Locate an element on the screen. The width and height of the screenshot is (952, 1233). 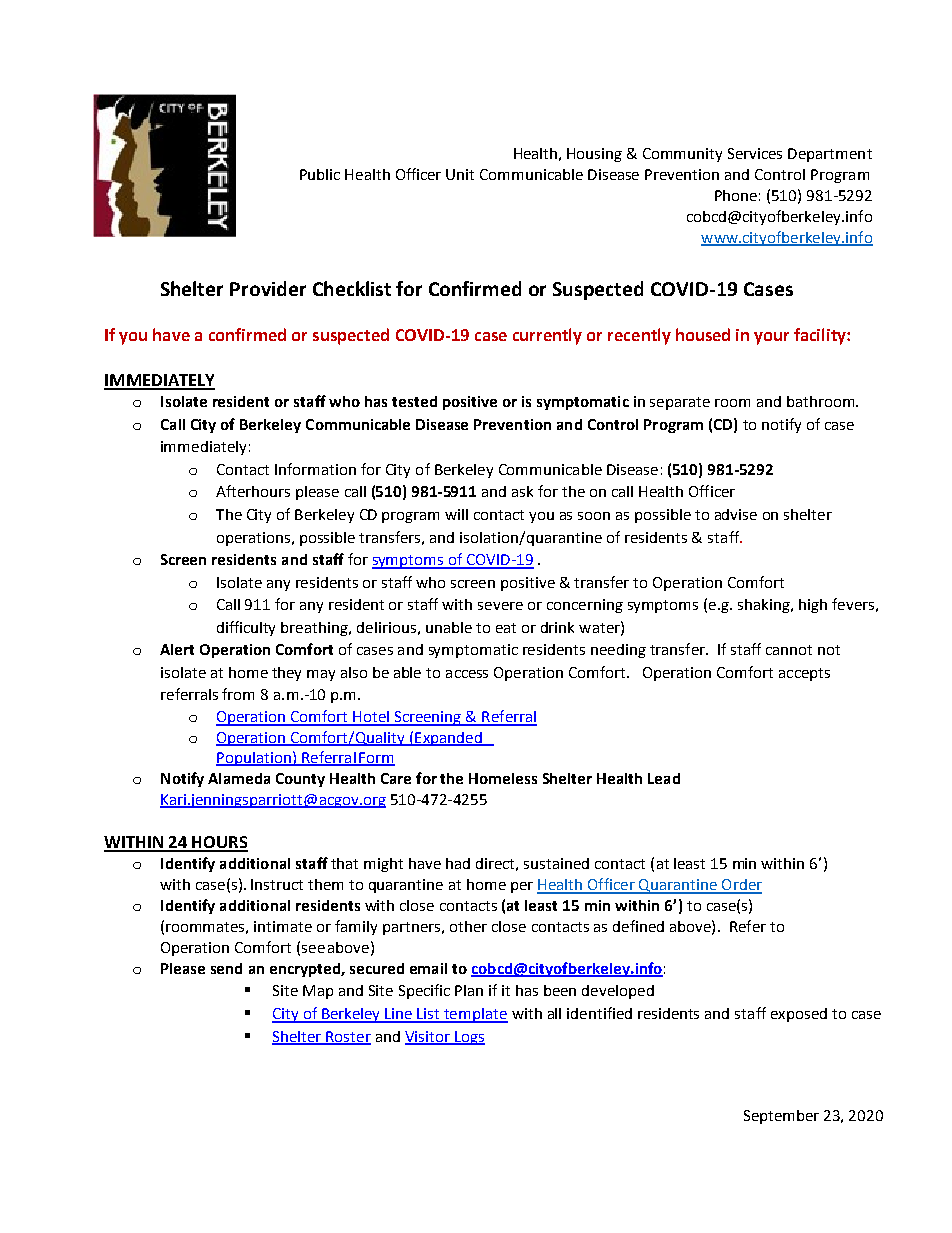
advise is located at coordinates (736, 514).
